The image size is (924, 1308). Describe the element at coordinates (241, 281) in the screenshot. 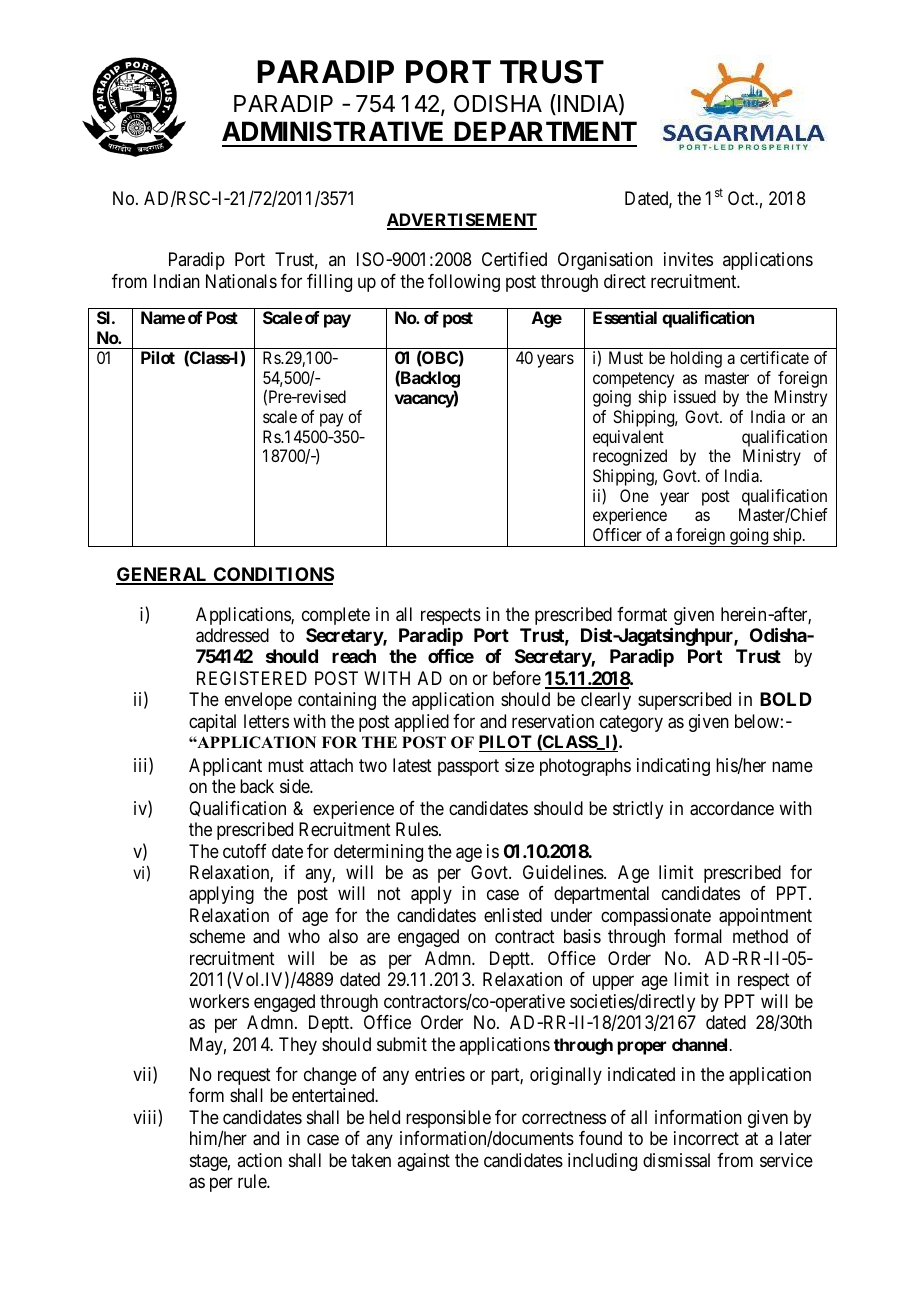

I see `Nationals` at that location.
